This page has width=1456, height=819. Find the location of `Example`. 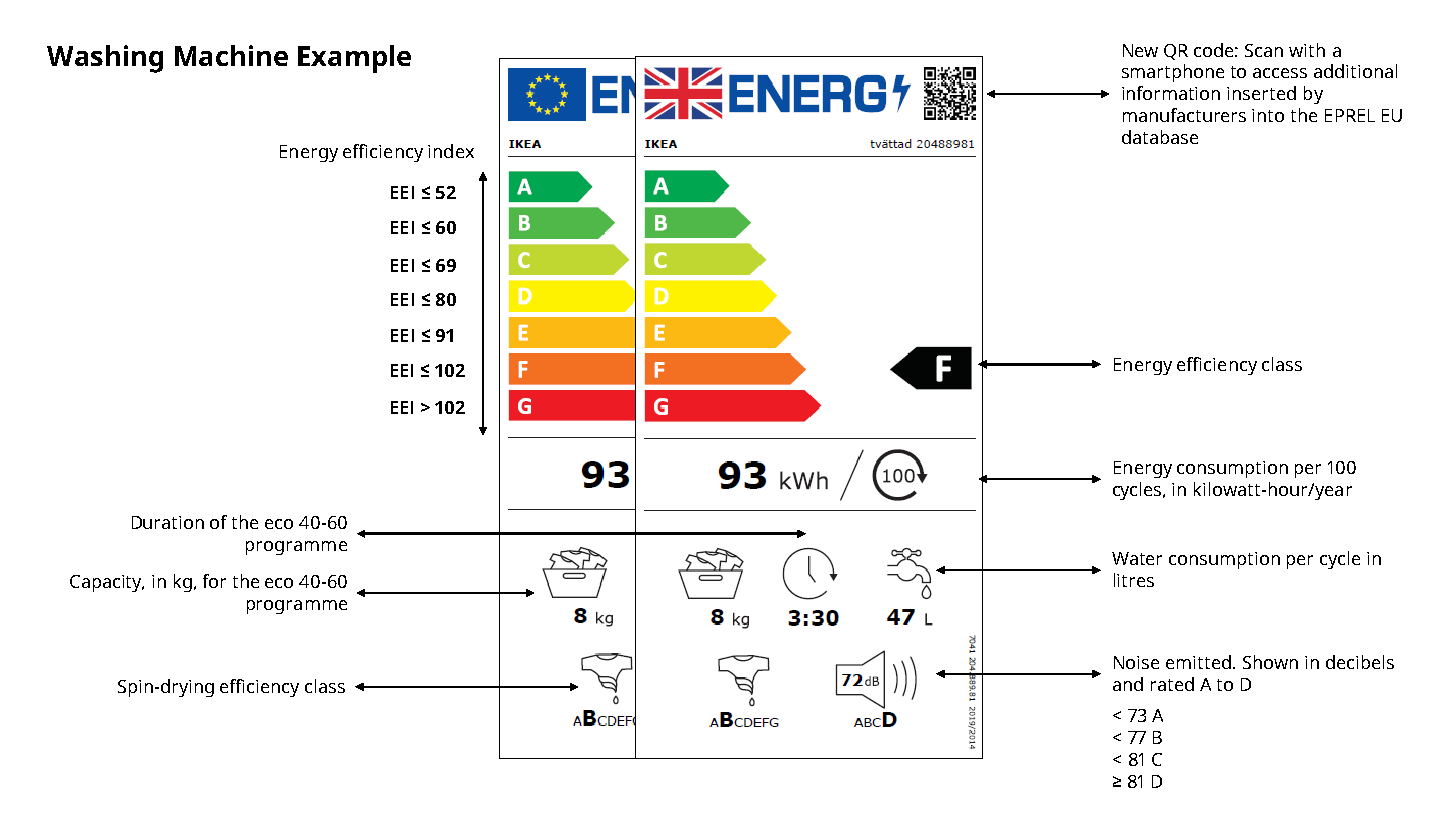

Example is located at coordinates (354, 59).
